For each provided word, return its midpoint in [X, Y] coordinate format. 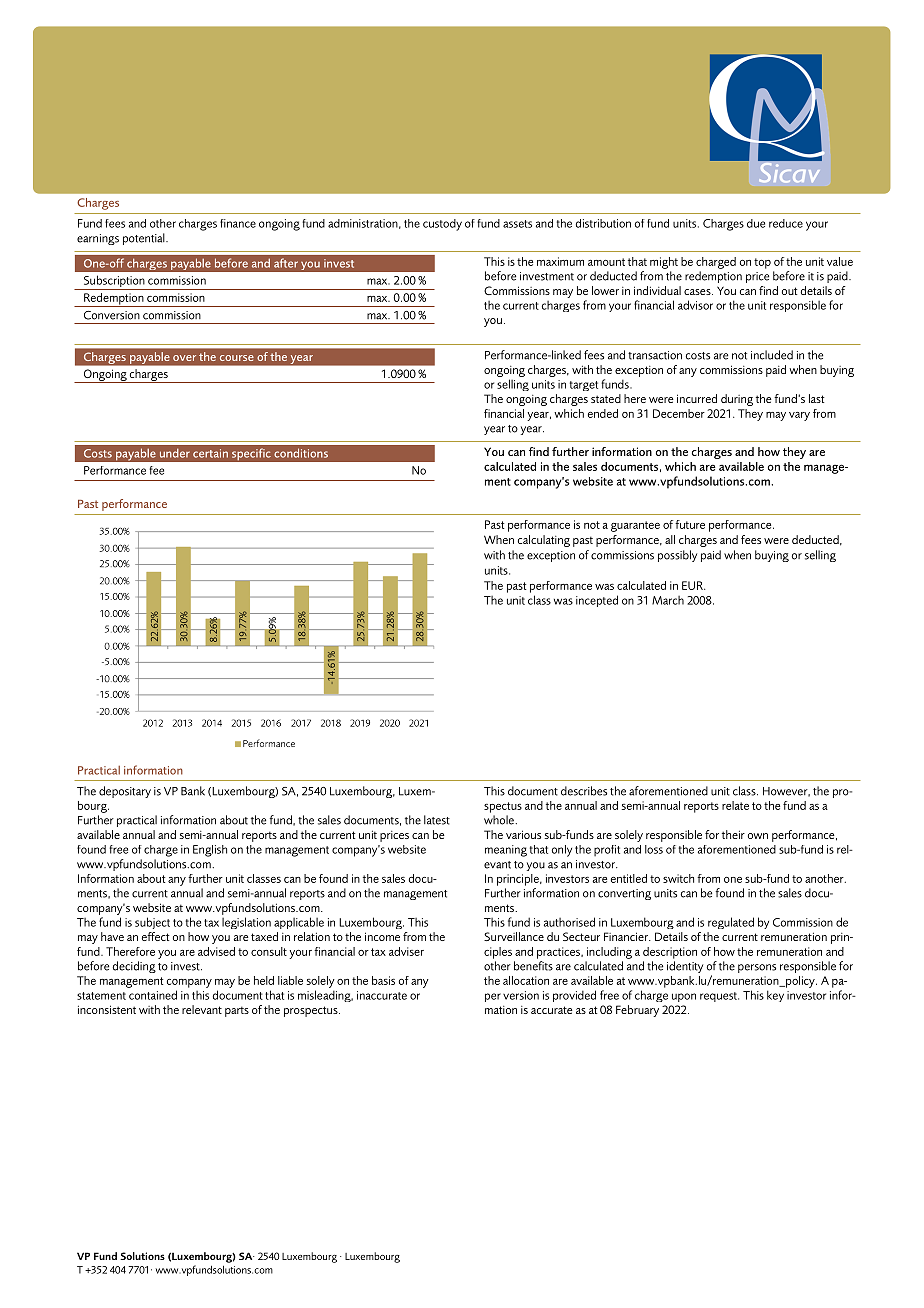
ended [603, 413]
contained [153, 995]
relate [735, 805]
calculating [544, 541]
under [175, 453]
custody [442, 225]
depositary [125, 792]
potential [145, 239]
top [762, 263]
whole [500, 820]
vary [799, 416]
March [668, 600]
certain [210, 453]
